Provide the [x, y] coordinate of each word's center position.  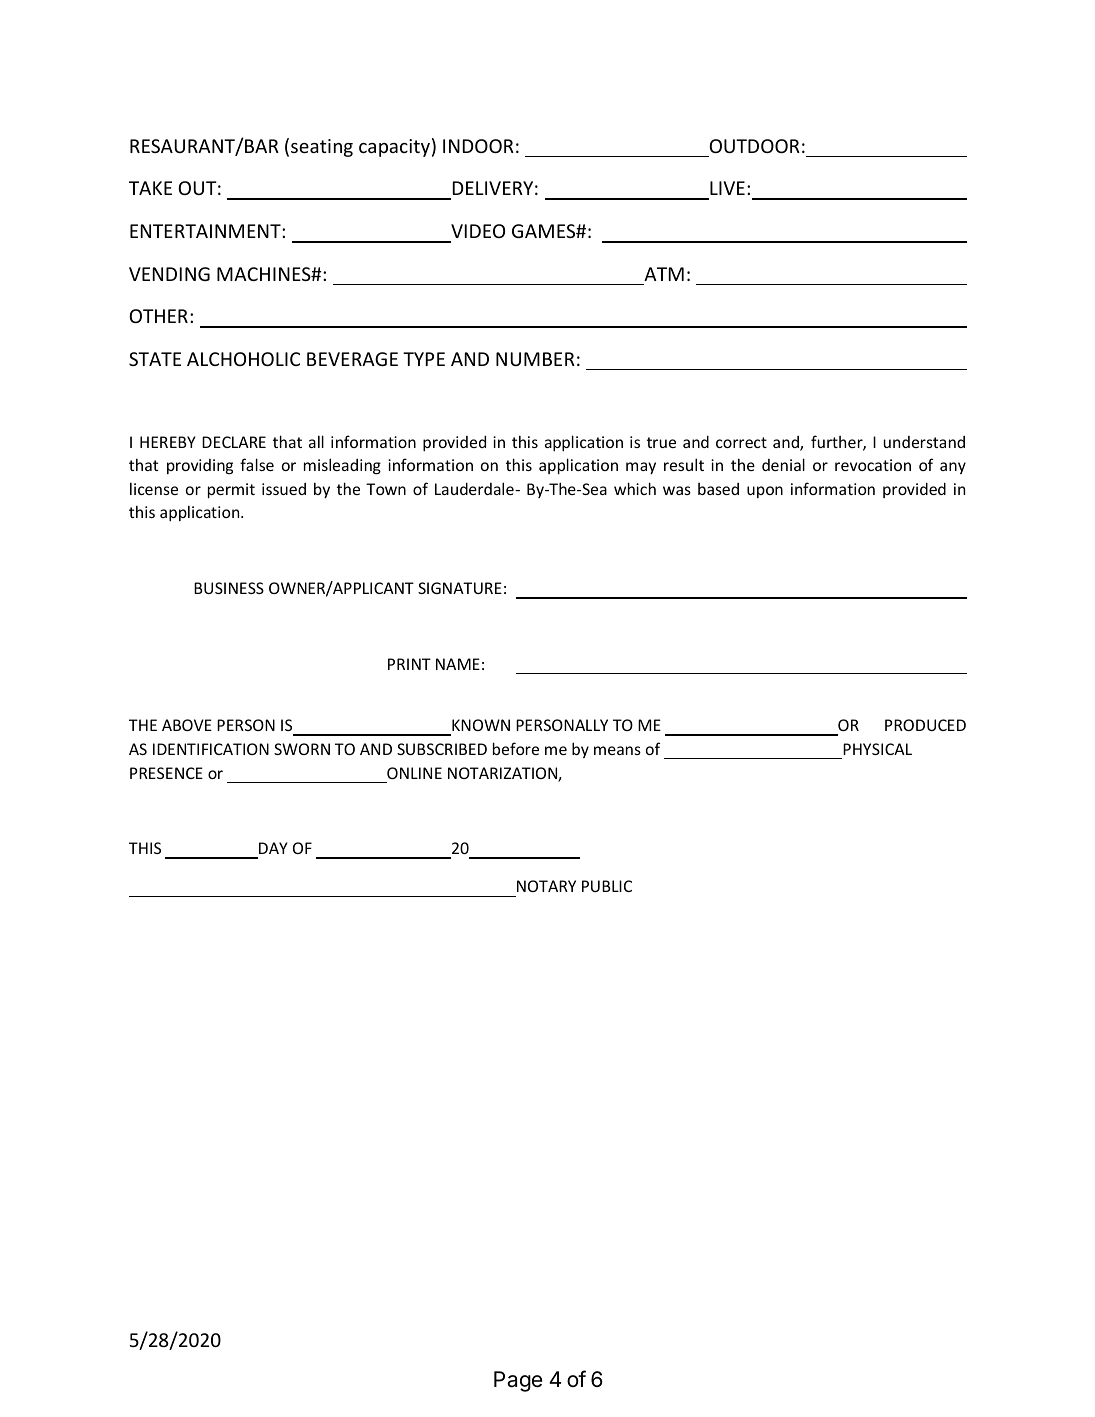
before [516, 748]
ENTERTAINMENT [206, 231]
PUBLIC [607, 886]
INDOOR [478, 146]
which [635, 488]
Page [518, 1381]
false [257, 464]
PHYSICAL [877, 749]
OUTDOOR [754, 146]
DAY [273, 848]
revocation [873, 465]
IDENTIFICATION [211, 749]
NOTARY [546, 886]
